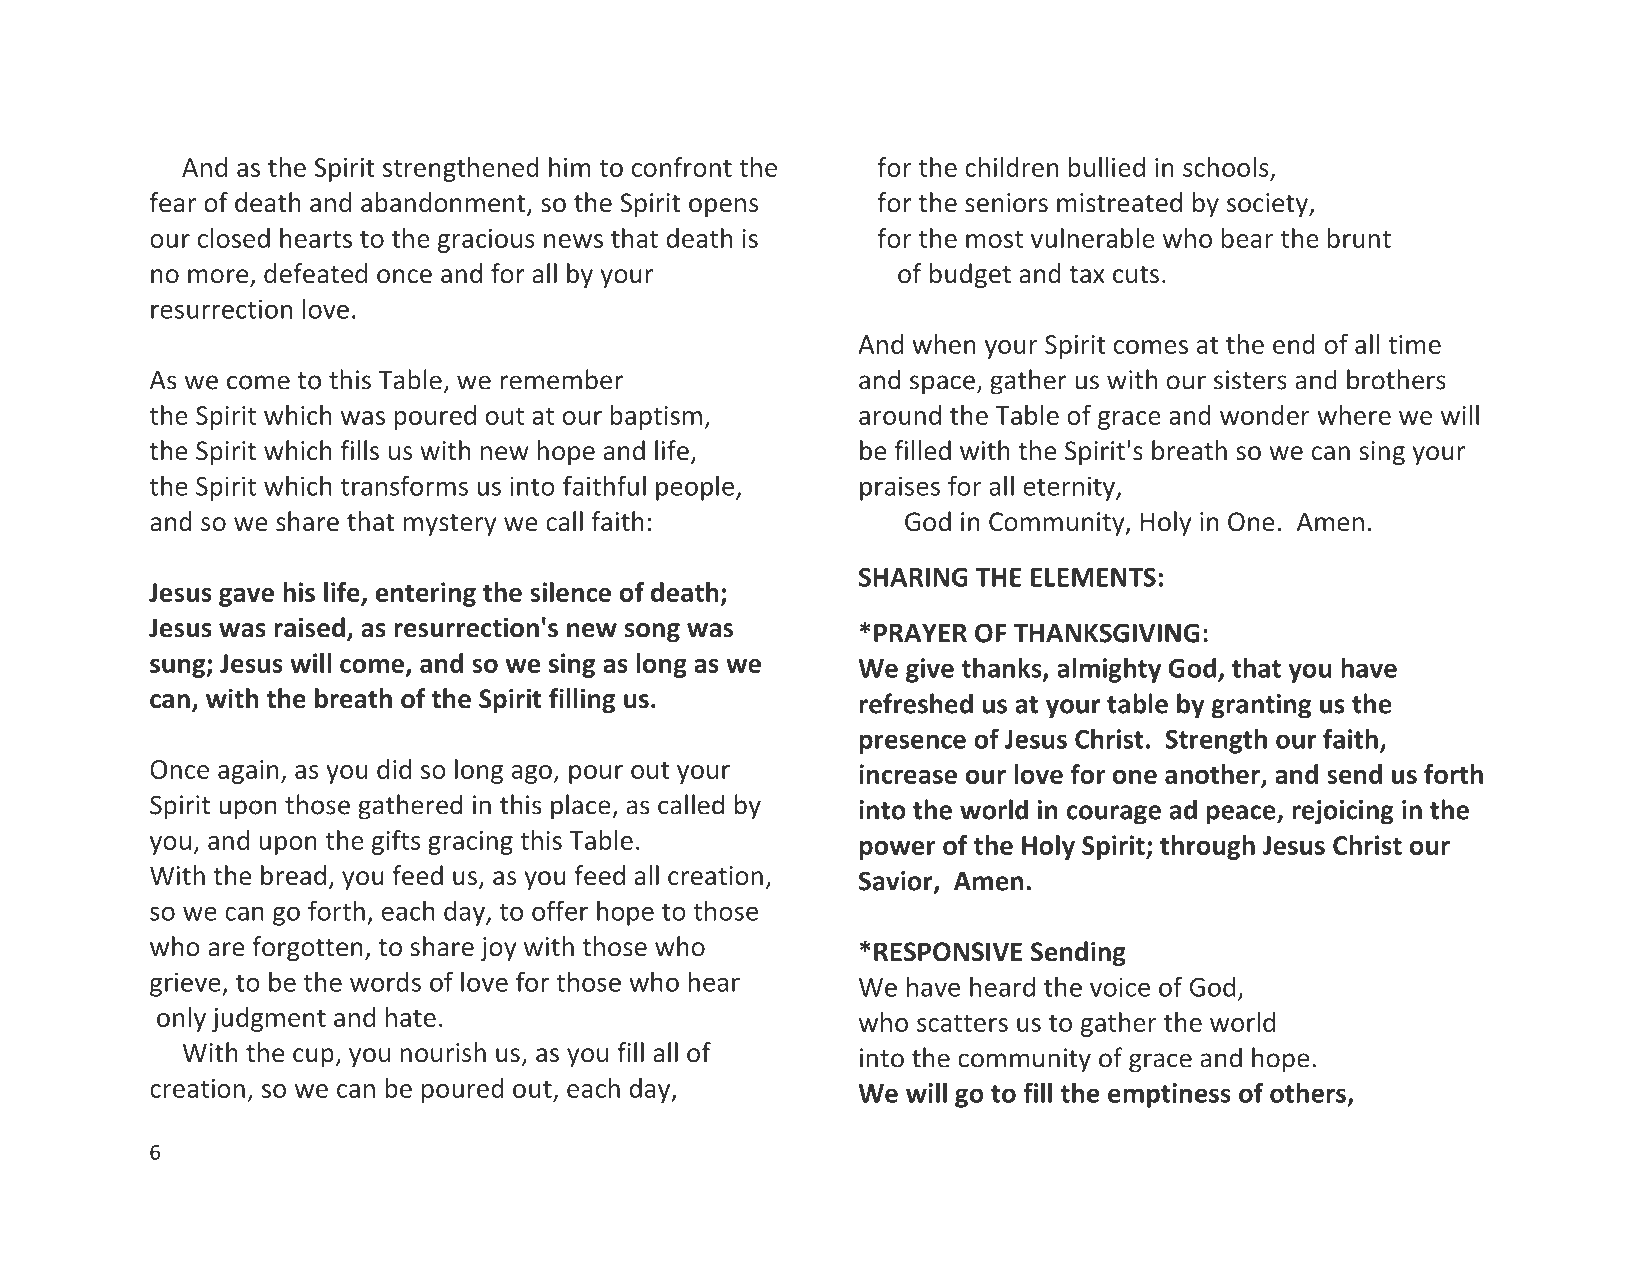  What do you see at coordinates (1169, 1095) in the image?
I see `emptiness` at bounding box center [1169, 1095].
